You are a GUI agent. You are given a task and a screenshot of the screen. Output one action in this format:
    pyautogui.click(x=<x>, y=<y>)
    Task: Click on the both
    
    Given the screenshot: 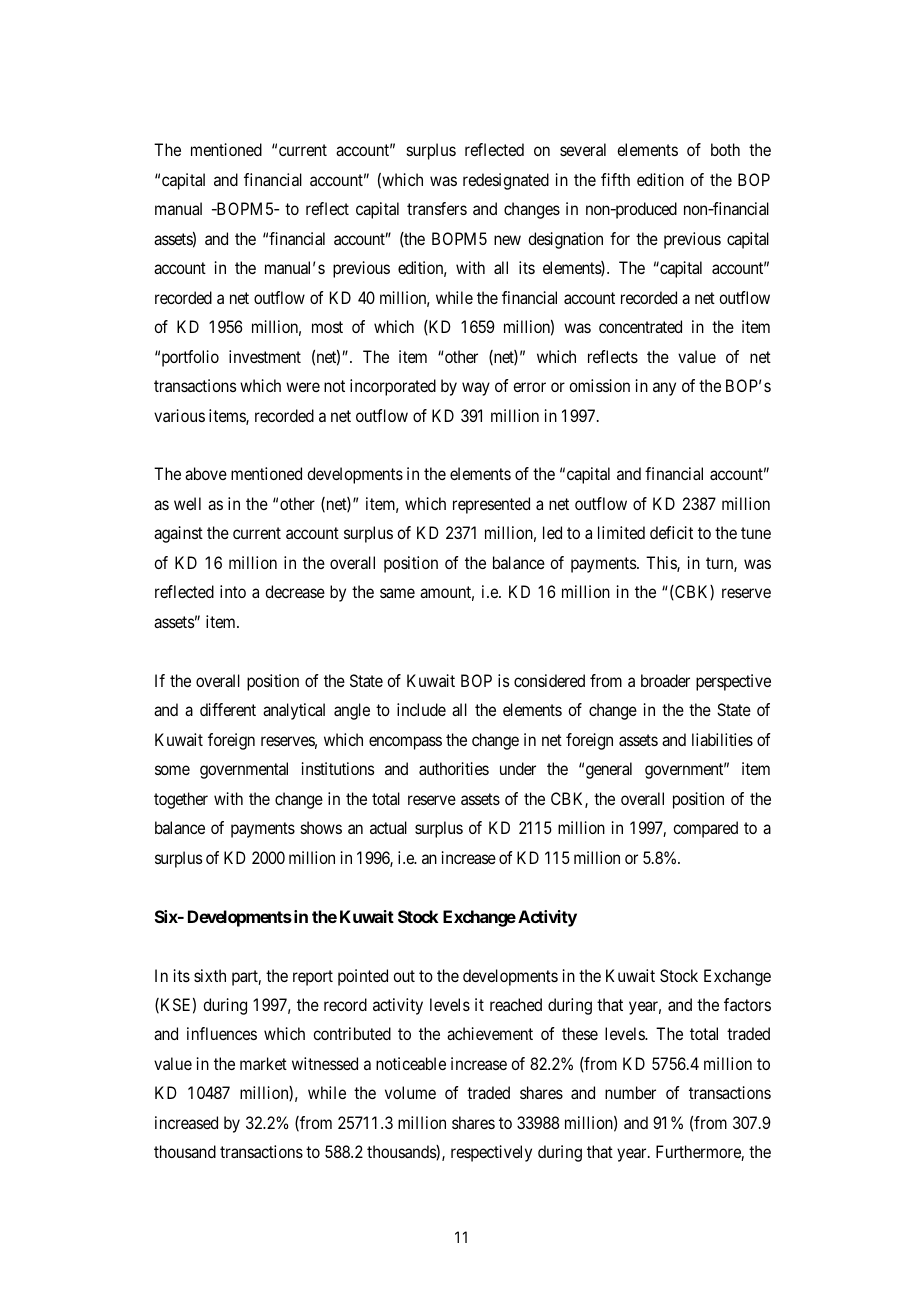 What is the action you would take?
    pyautogui.click(x=725, y=149)
